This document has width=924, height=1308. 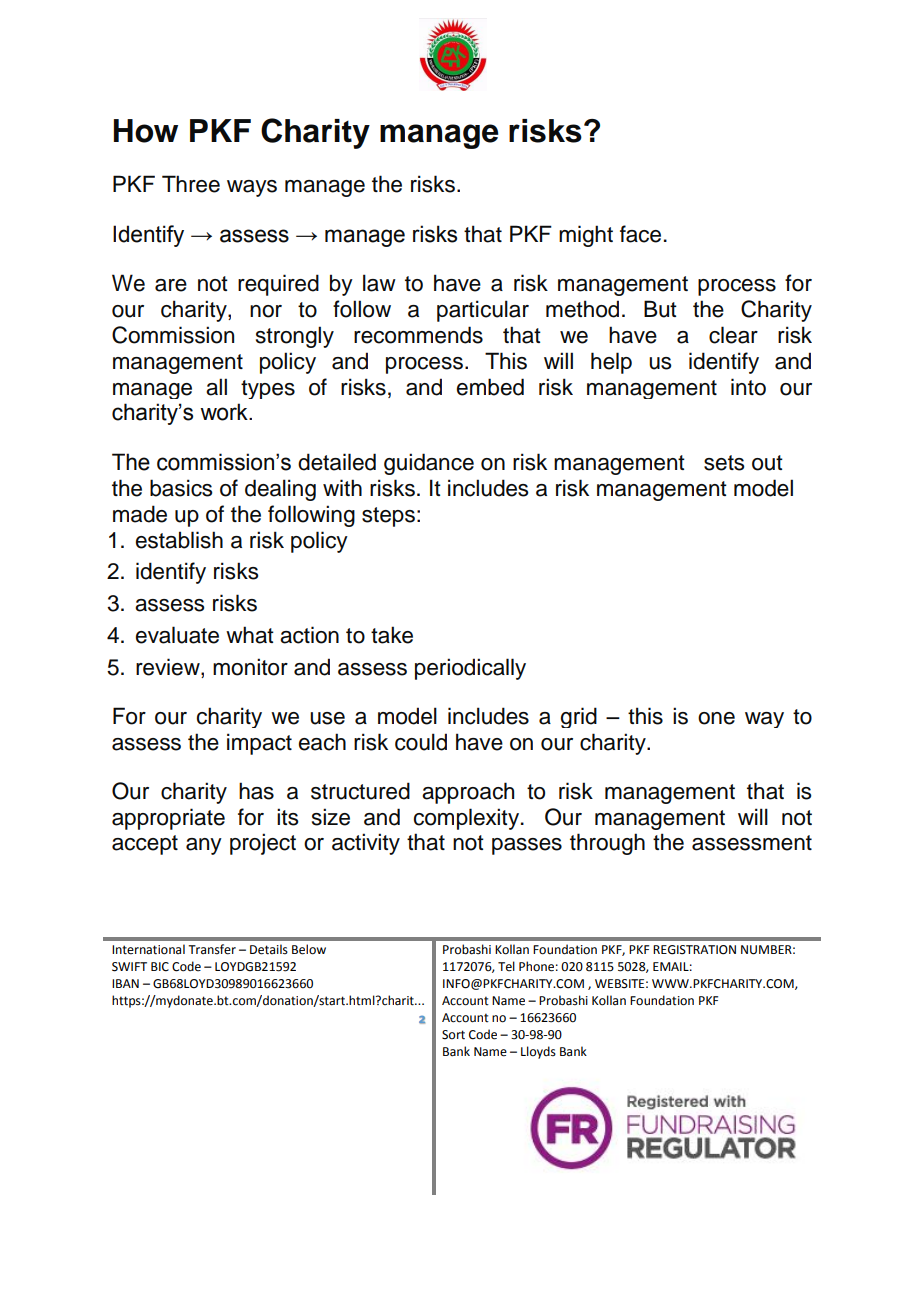 I want to click on complexity, so click(x=468, y=819).
